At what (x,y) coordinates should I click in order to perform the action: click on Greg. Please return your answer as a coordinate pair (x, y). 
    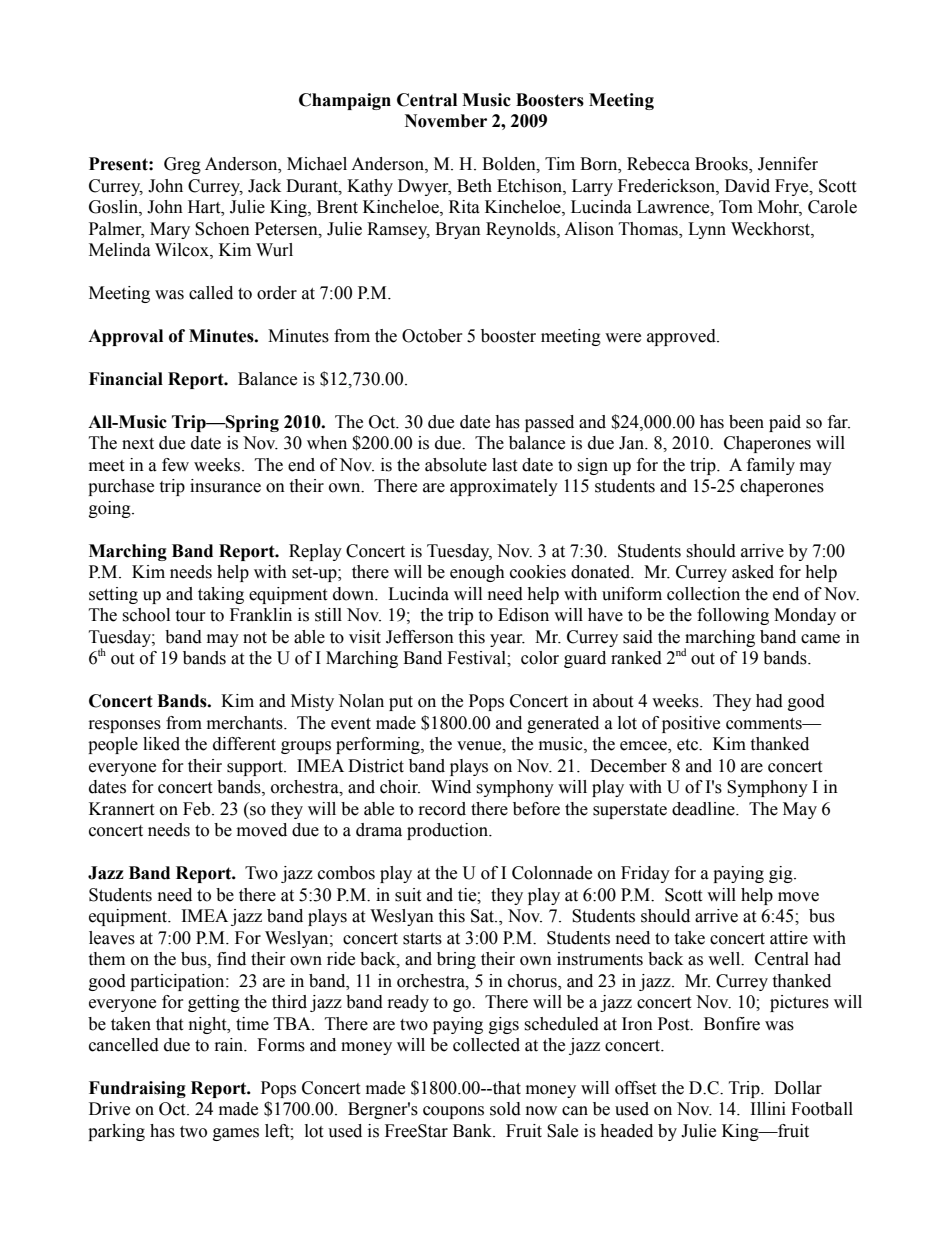
    Looking at the image, I should click on (182, 165).
